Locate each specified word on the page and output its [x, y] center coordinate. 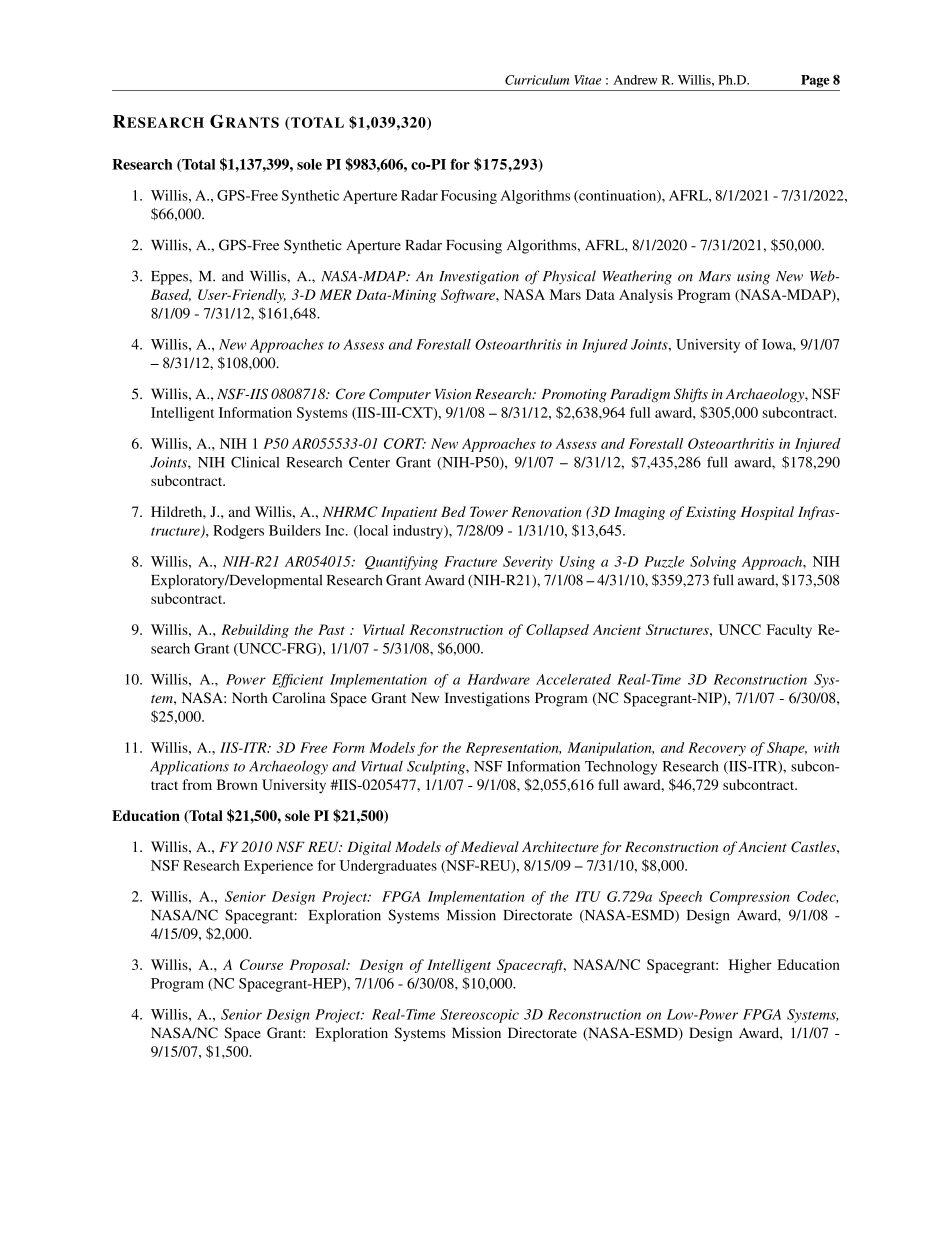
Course [261, 964]
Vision [453, 394]
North [250, 697]
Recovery [717, 749]
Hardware [498, 679]
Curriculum [537, 80]
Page [815, 81]
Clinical [255, 462]
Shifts [691, 395]
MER [336, 294]
